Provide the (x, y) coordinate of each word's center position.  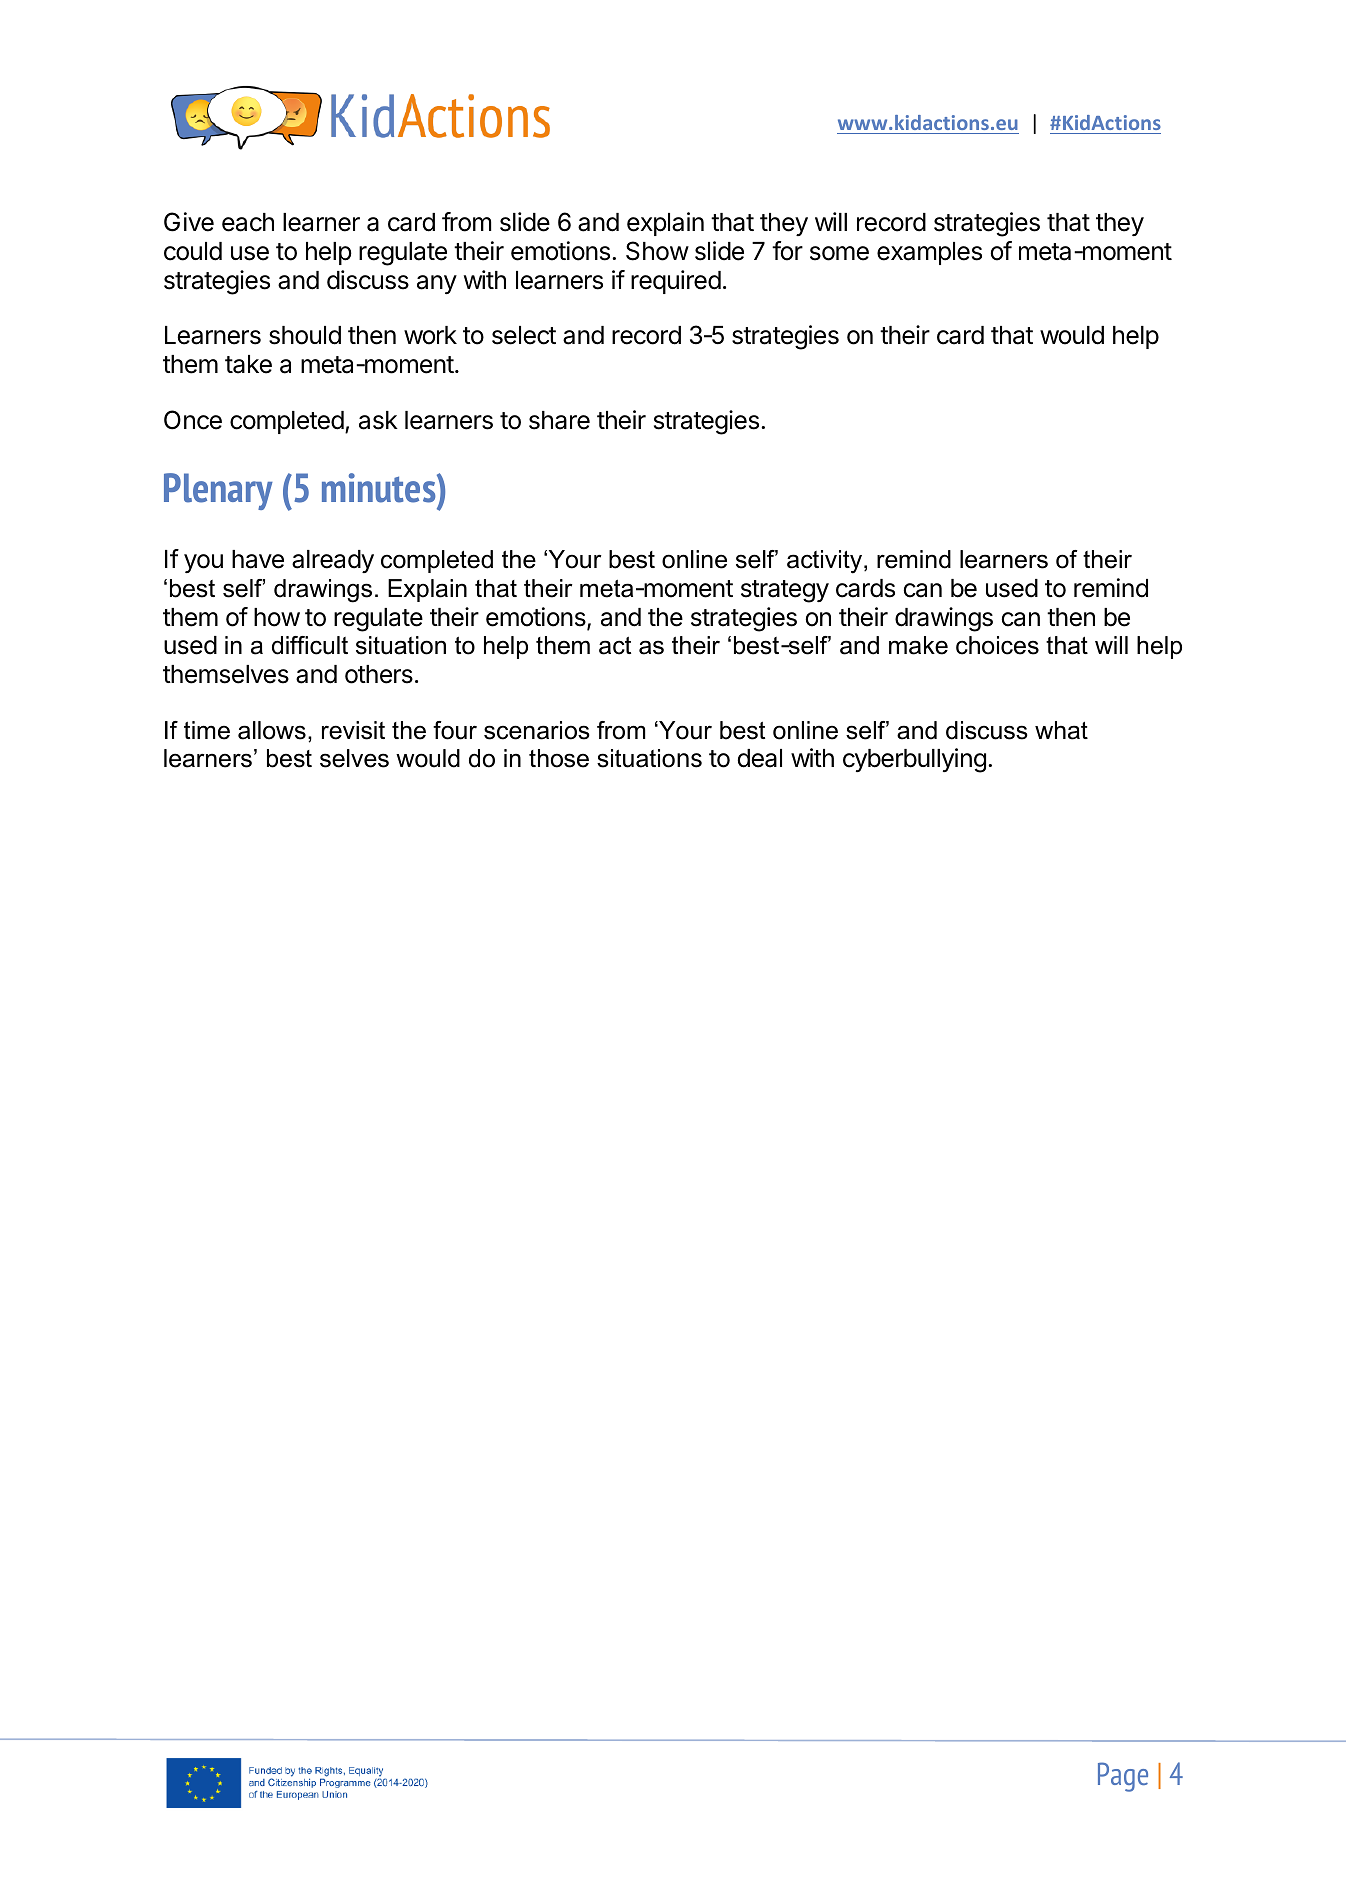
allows (272, 730)
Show (657, 251)
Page (1123, 1777)
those (559, 758)
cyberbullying (914, 760)
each (248, 222)
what (1061, 730)
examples (929, 253)
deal (760, 758)
